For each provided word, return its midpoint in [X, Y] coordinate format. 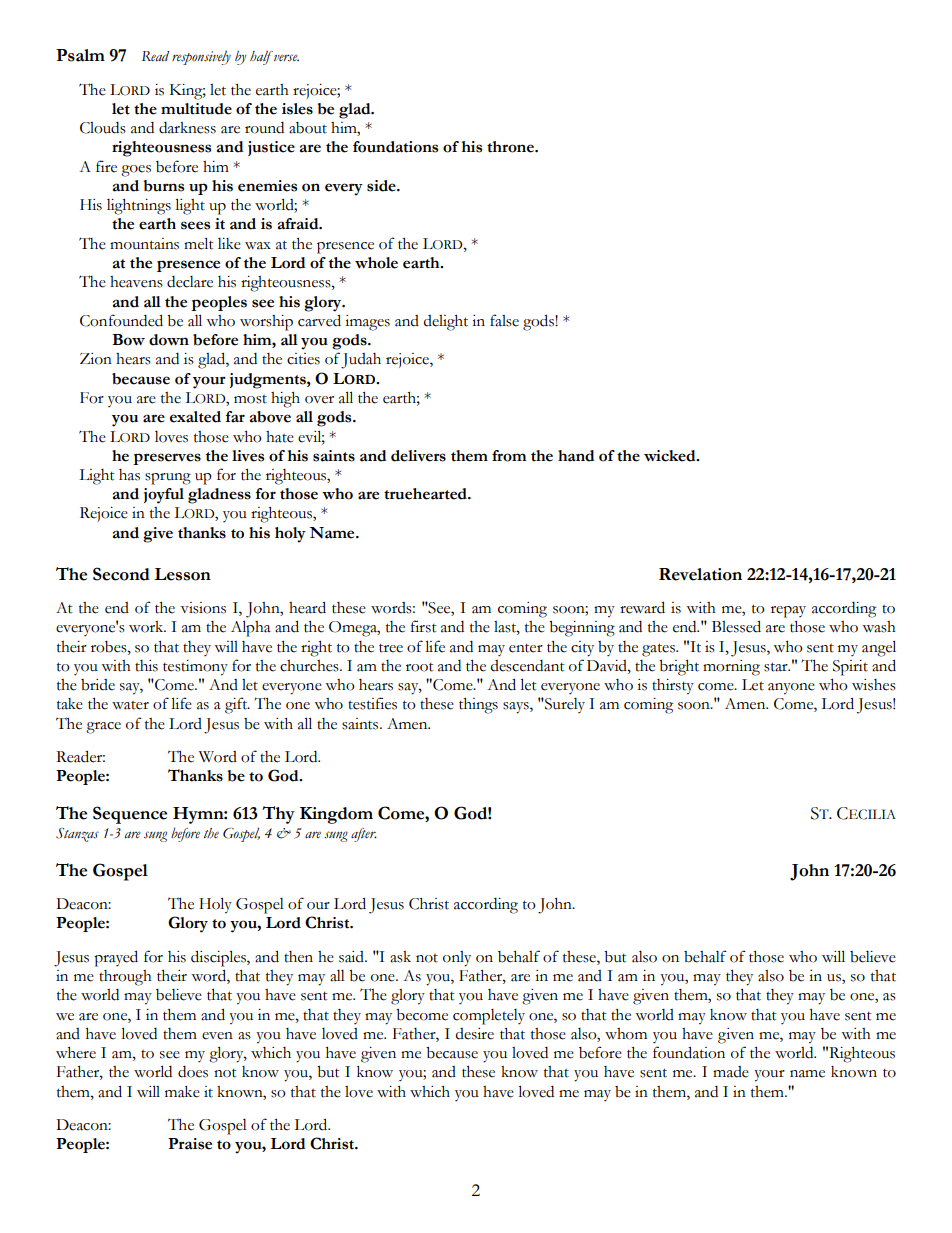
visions [203, 608]
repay [788, 612]
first [424, 626]
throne [511, 147]
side [382, 186]
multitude [196, 109]
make [182, 1092]
